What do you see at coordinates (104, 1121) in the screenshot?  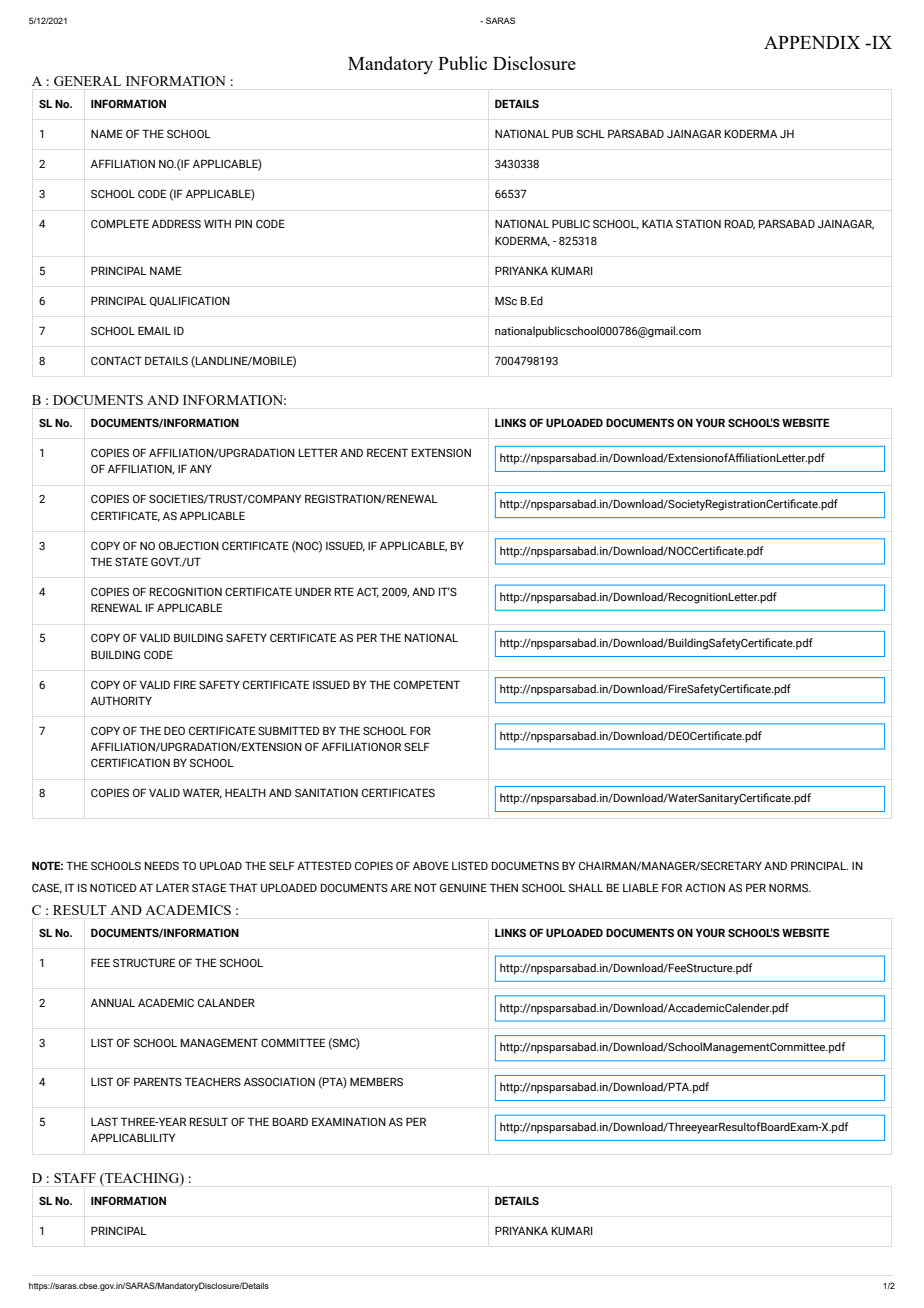 I see `LAST` at bounding box center [104, 1121].
